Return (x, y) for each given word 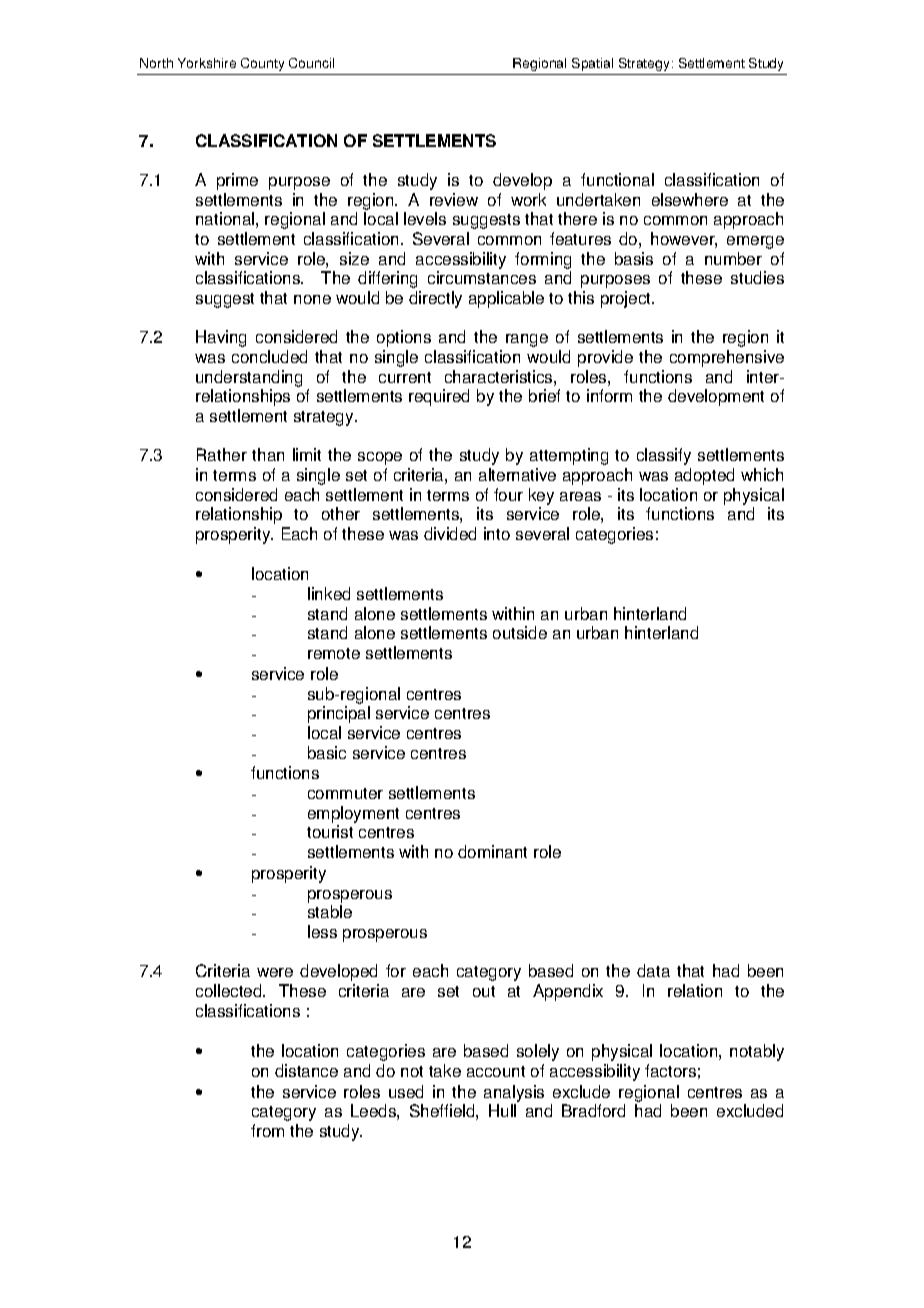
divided (450, 533)
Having (221, 338)
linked (329, 593)
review (454, 199)
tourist (330, 831)
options (404, 338)
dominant (492, 851)
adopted (704, 476)
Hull (502, 1110)
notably (757, 1052)
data (653, 970)
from (267, 1130)
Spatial (592, 64)
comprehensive (727, 358)
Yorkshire (207, 63)
